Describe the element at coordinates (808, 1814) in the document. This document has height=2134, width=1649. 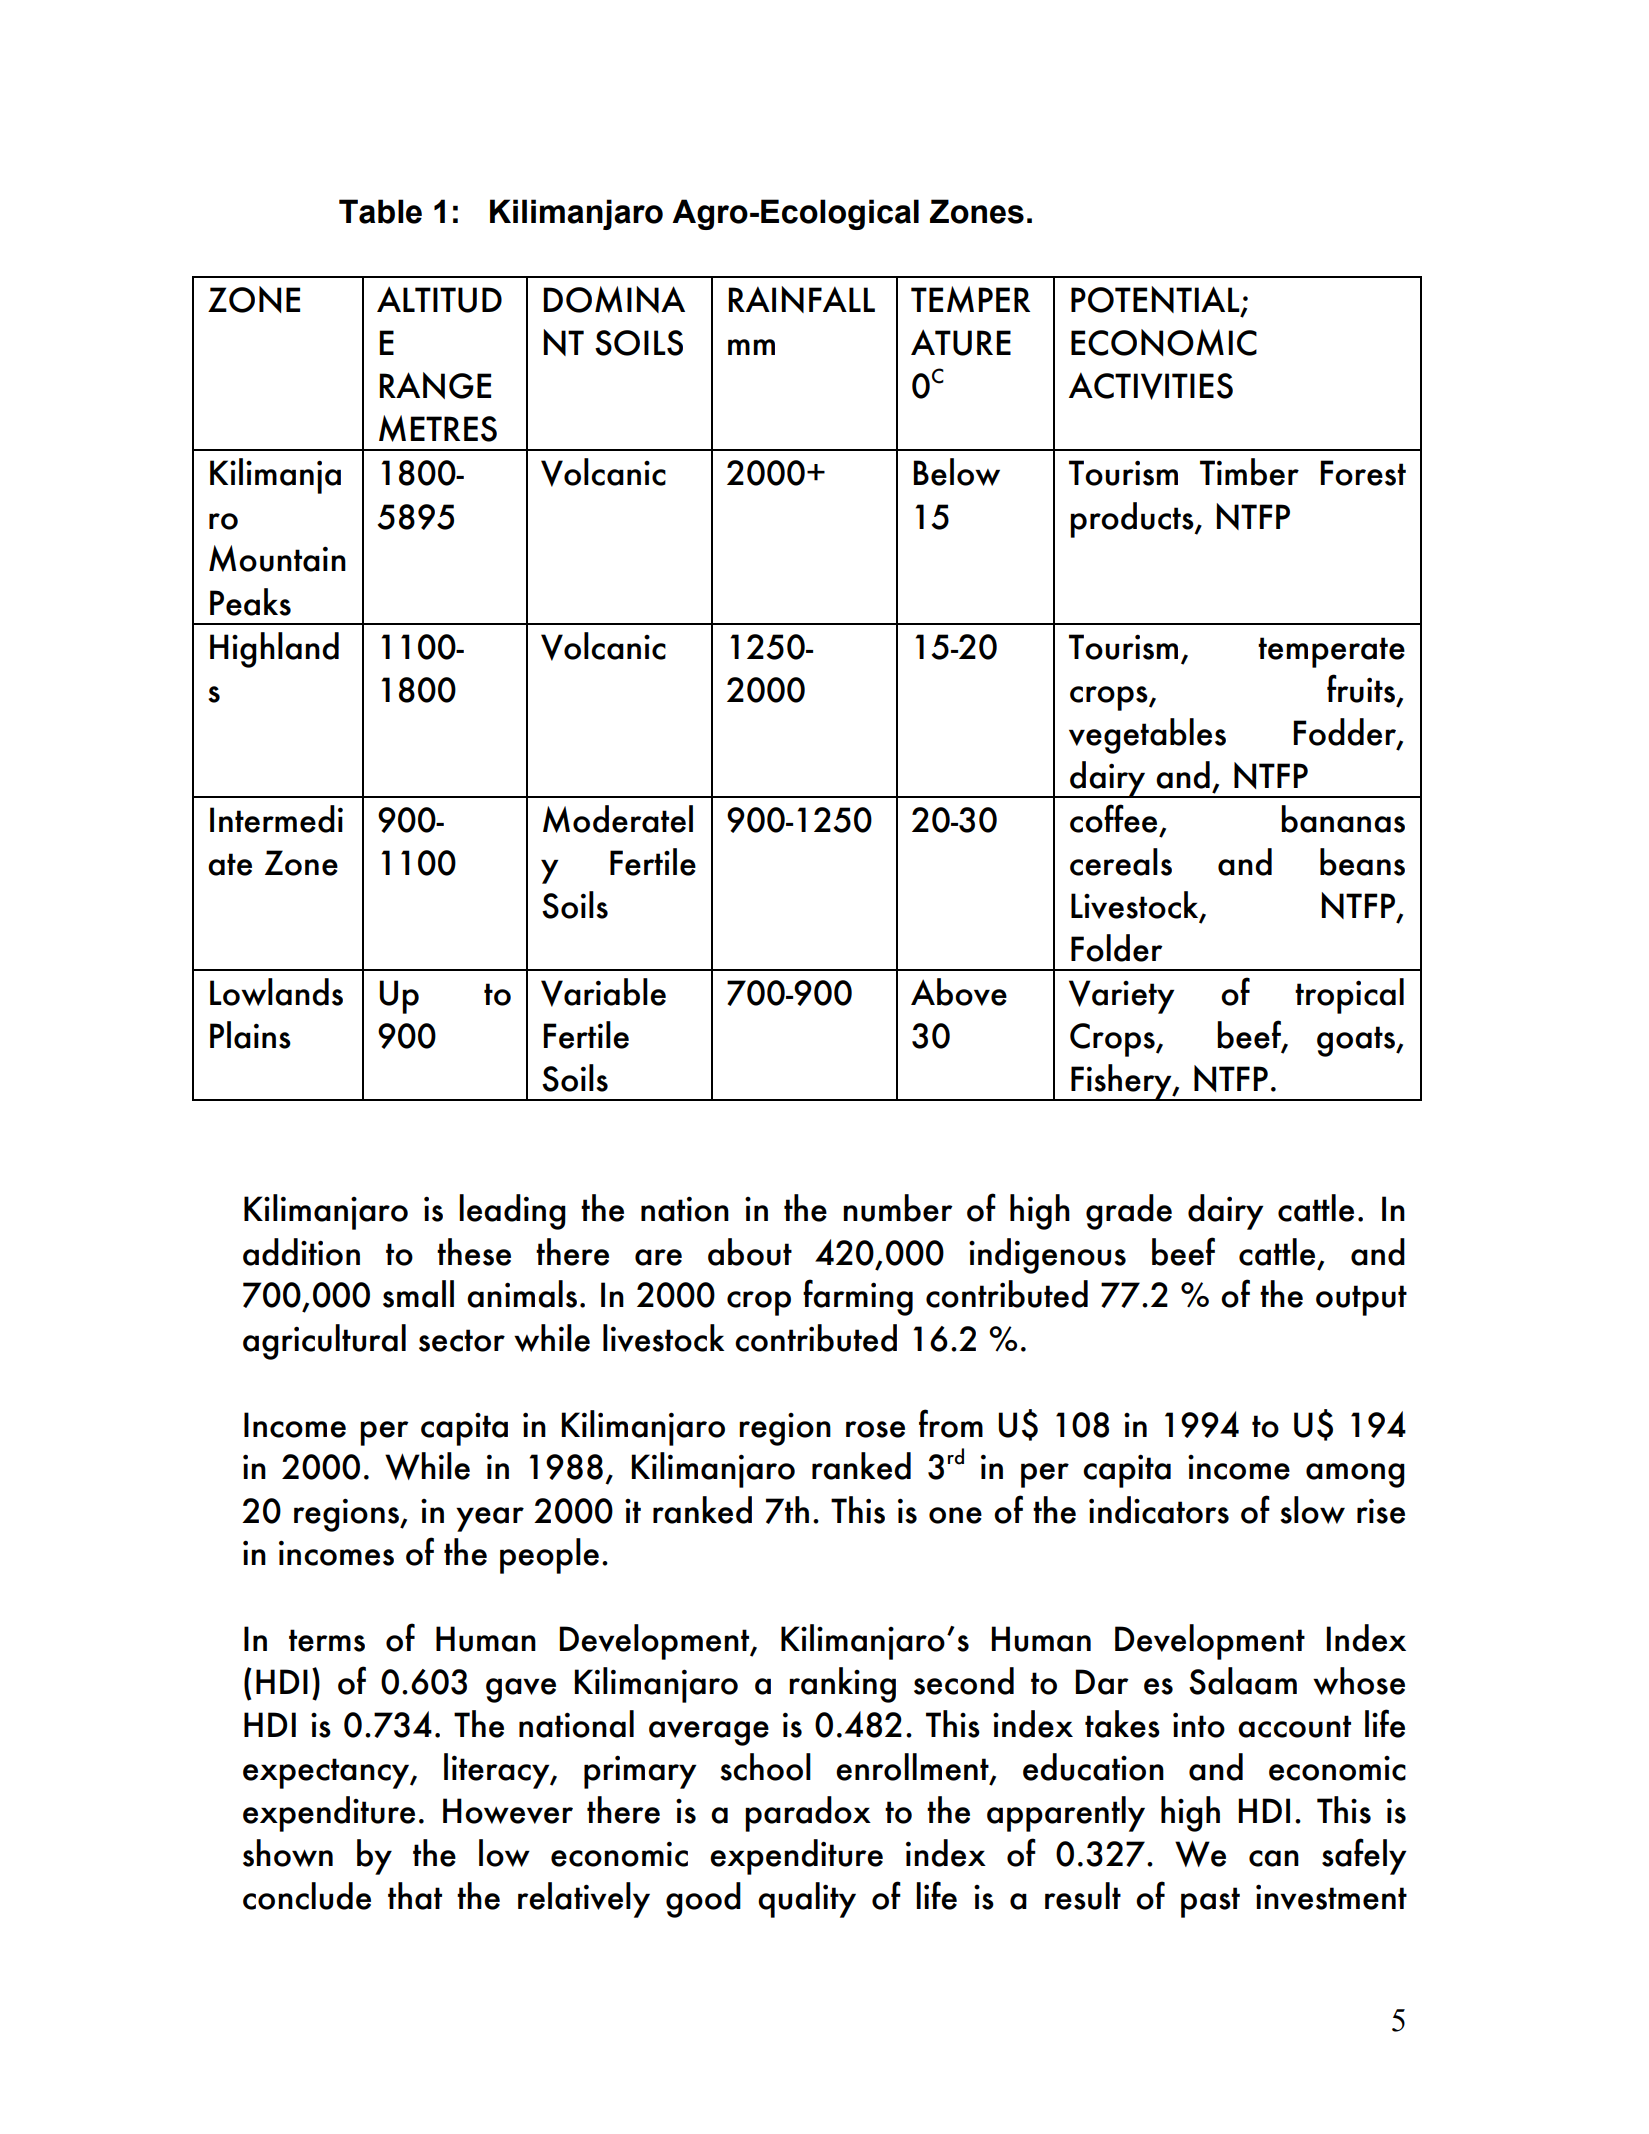
I see `paradox` at that location.
